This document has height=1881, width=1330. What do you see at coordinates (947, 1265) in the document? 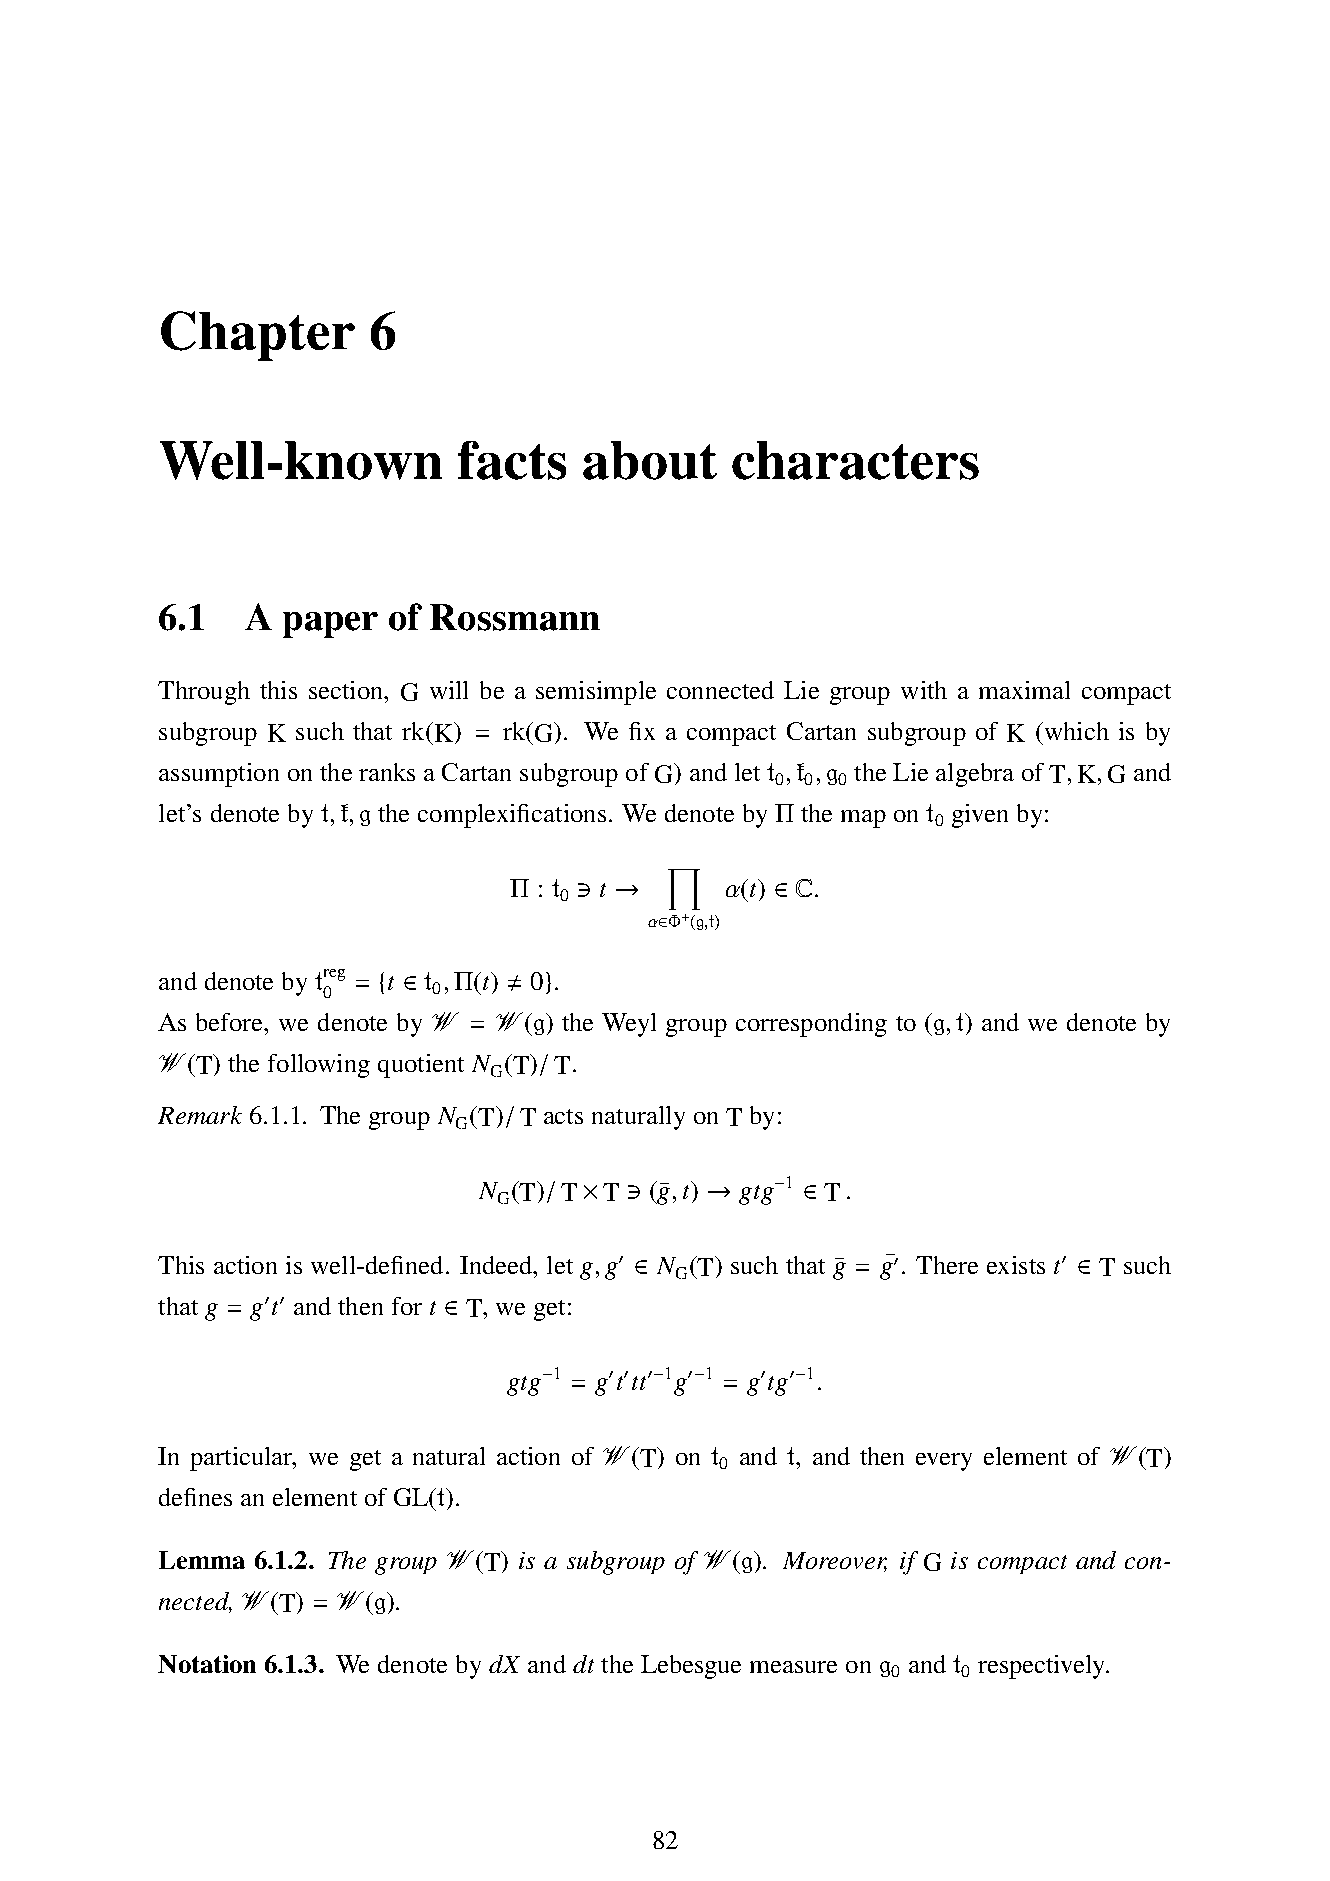
I see `There` at bounding box center [947, 1265].
